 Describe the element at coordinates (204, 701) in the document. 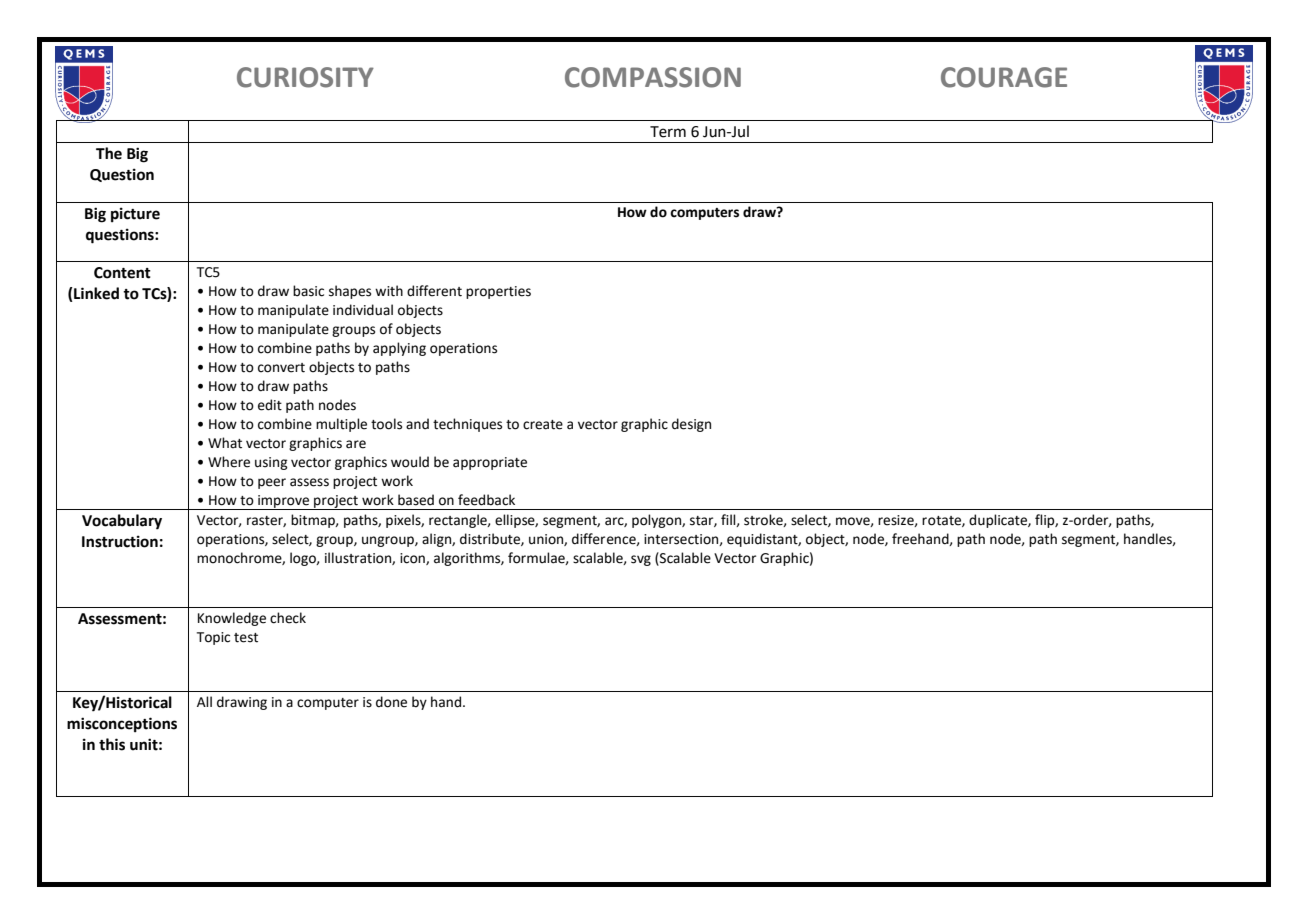

I see `All` at that location.
